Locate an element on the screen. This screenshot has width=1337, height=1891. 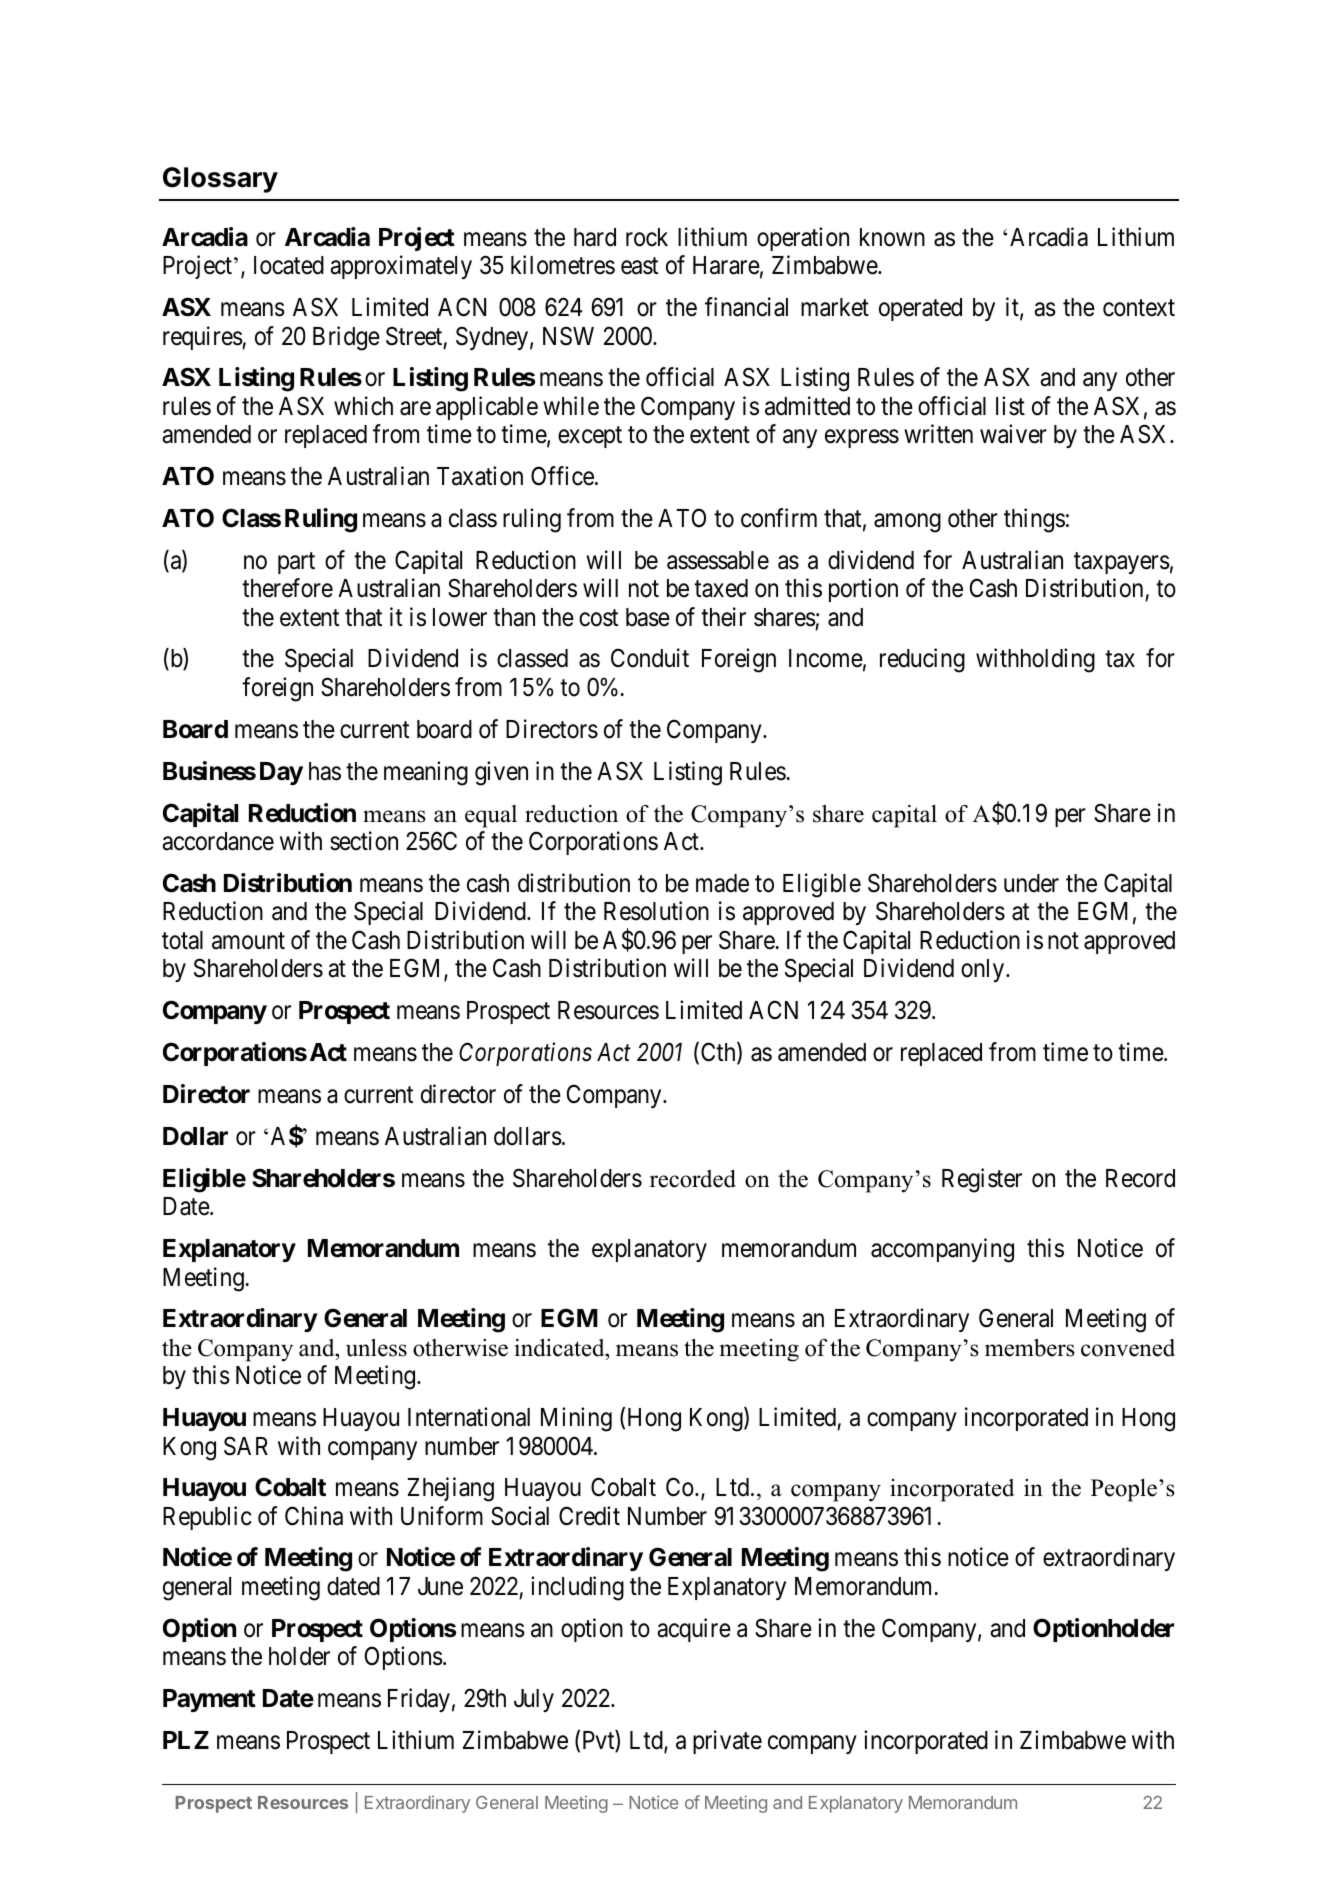
Resolution is located at coordinates (656, 911).
